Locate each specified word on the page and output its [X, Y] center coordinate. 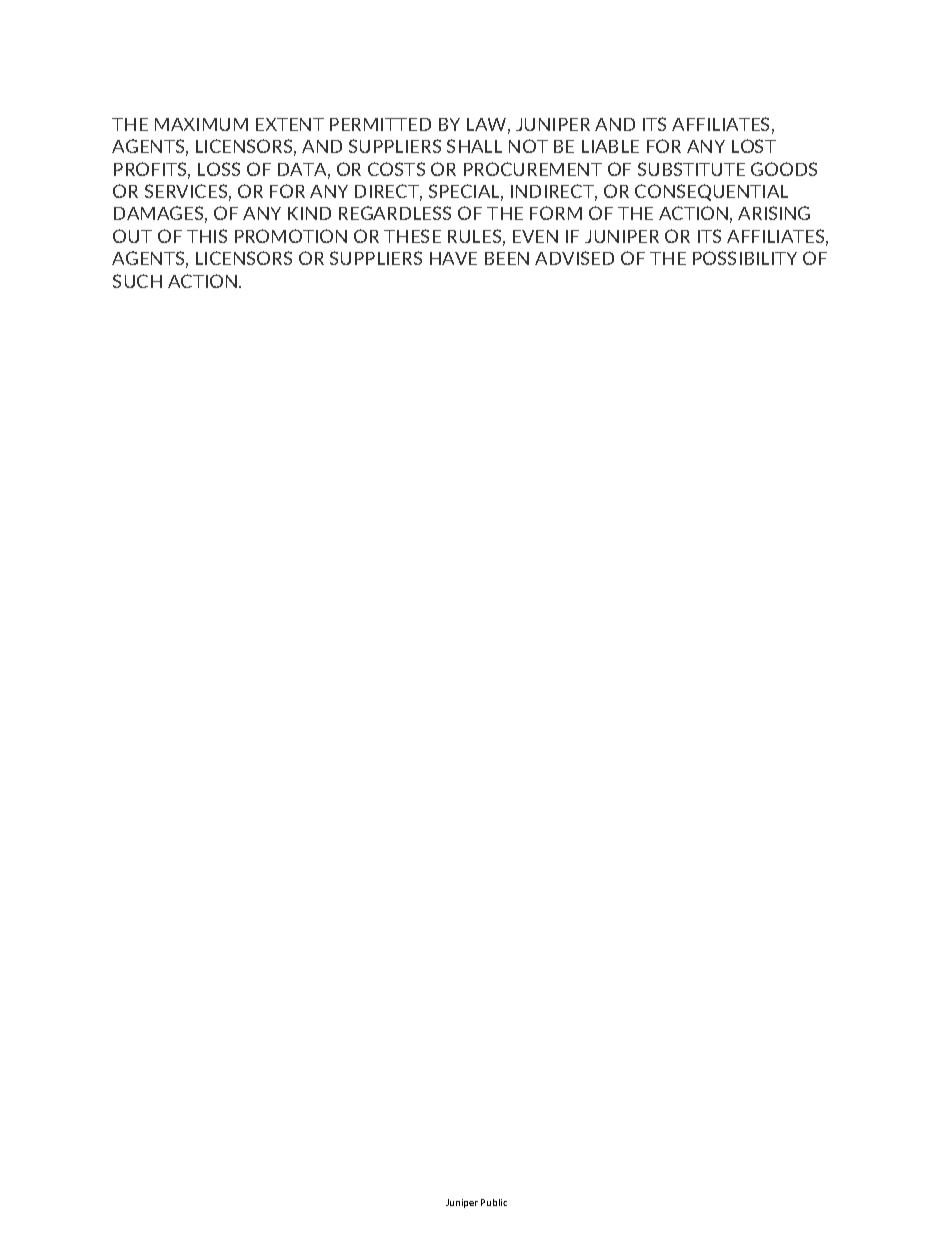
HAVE [453, 258]
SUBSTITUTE [691, 169]
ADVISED [574, 258]
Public [494, 1202]
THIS [207, 236]
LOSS [219, 169]
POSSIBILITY [745, 258]
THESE [412, 236]
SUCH [137, 281]
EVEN [535, 236]
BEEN [507, 258]
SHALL [474, 146]
